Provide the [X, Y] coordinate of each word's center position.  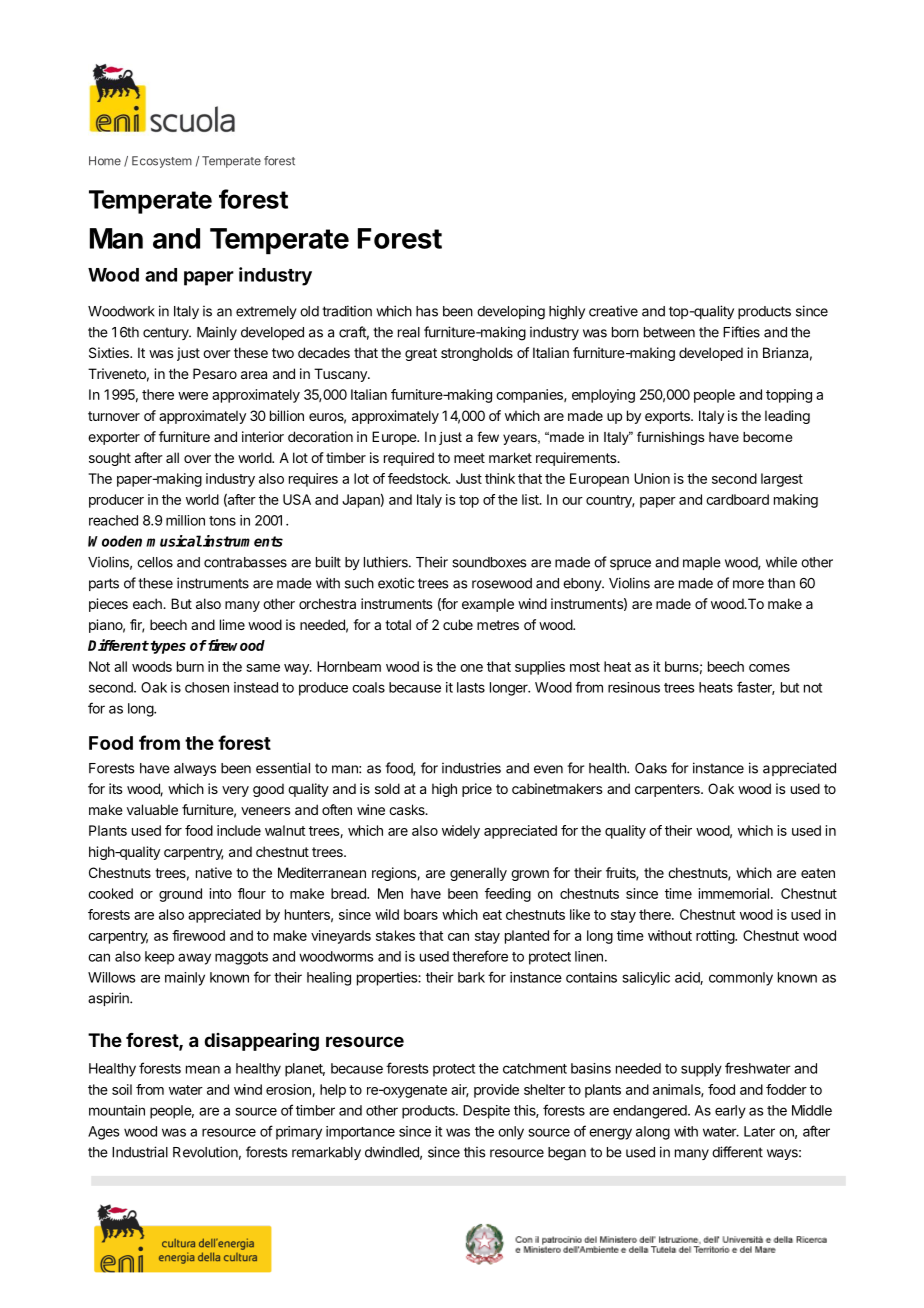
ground [180, 895]
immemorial [734, 893]
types [167, 647]
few [488, 436]
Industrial [140, 1152]
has [427, 311]
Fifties [741, 332]
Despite [486, 1112]
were [193, 396]
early [730, 1112]
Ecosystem [162, 162]
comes [769, 668]
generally [478, 874]
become [767, 437]
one [471, 668]
